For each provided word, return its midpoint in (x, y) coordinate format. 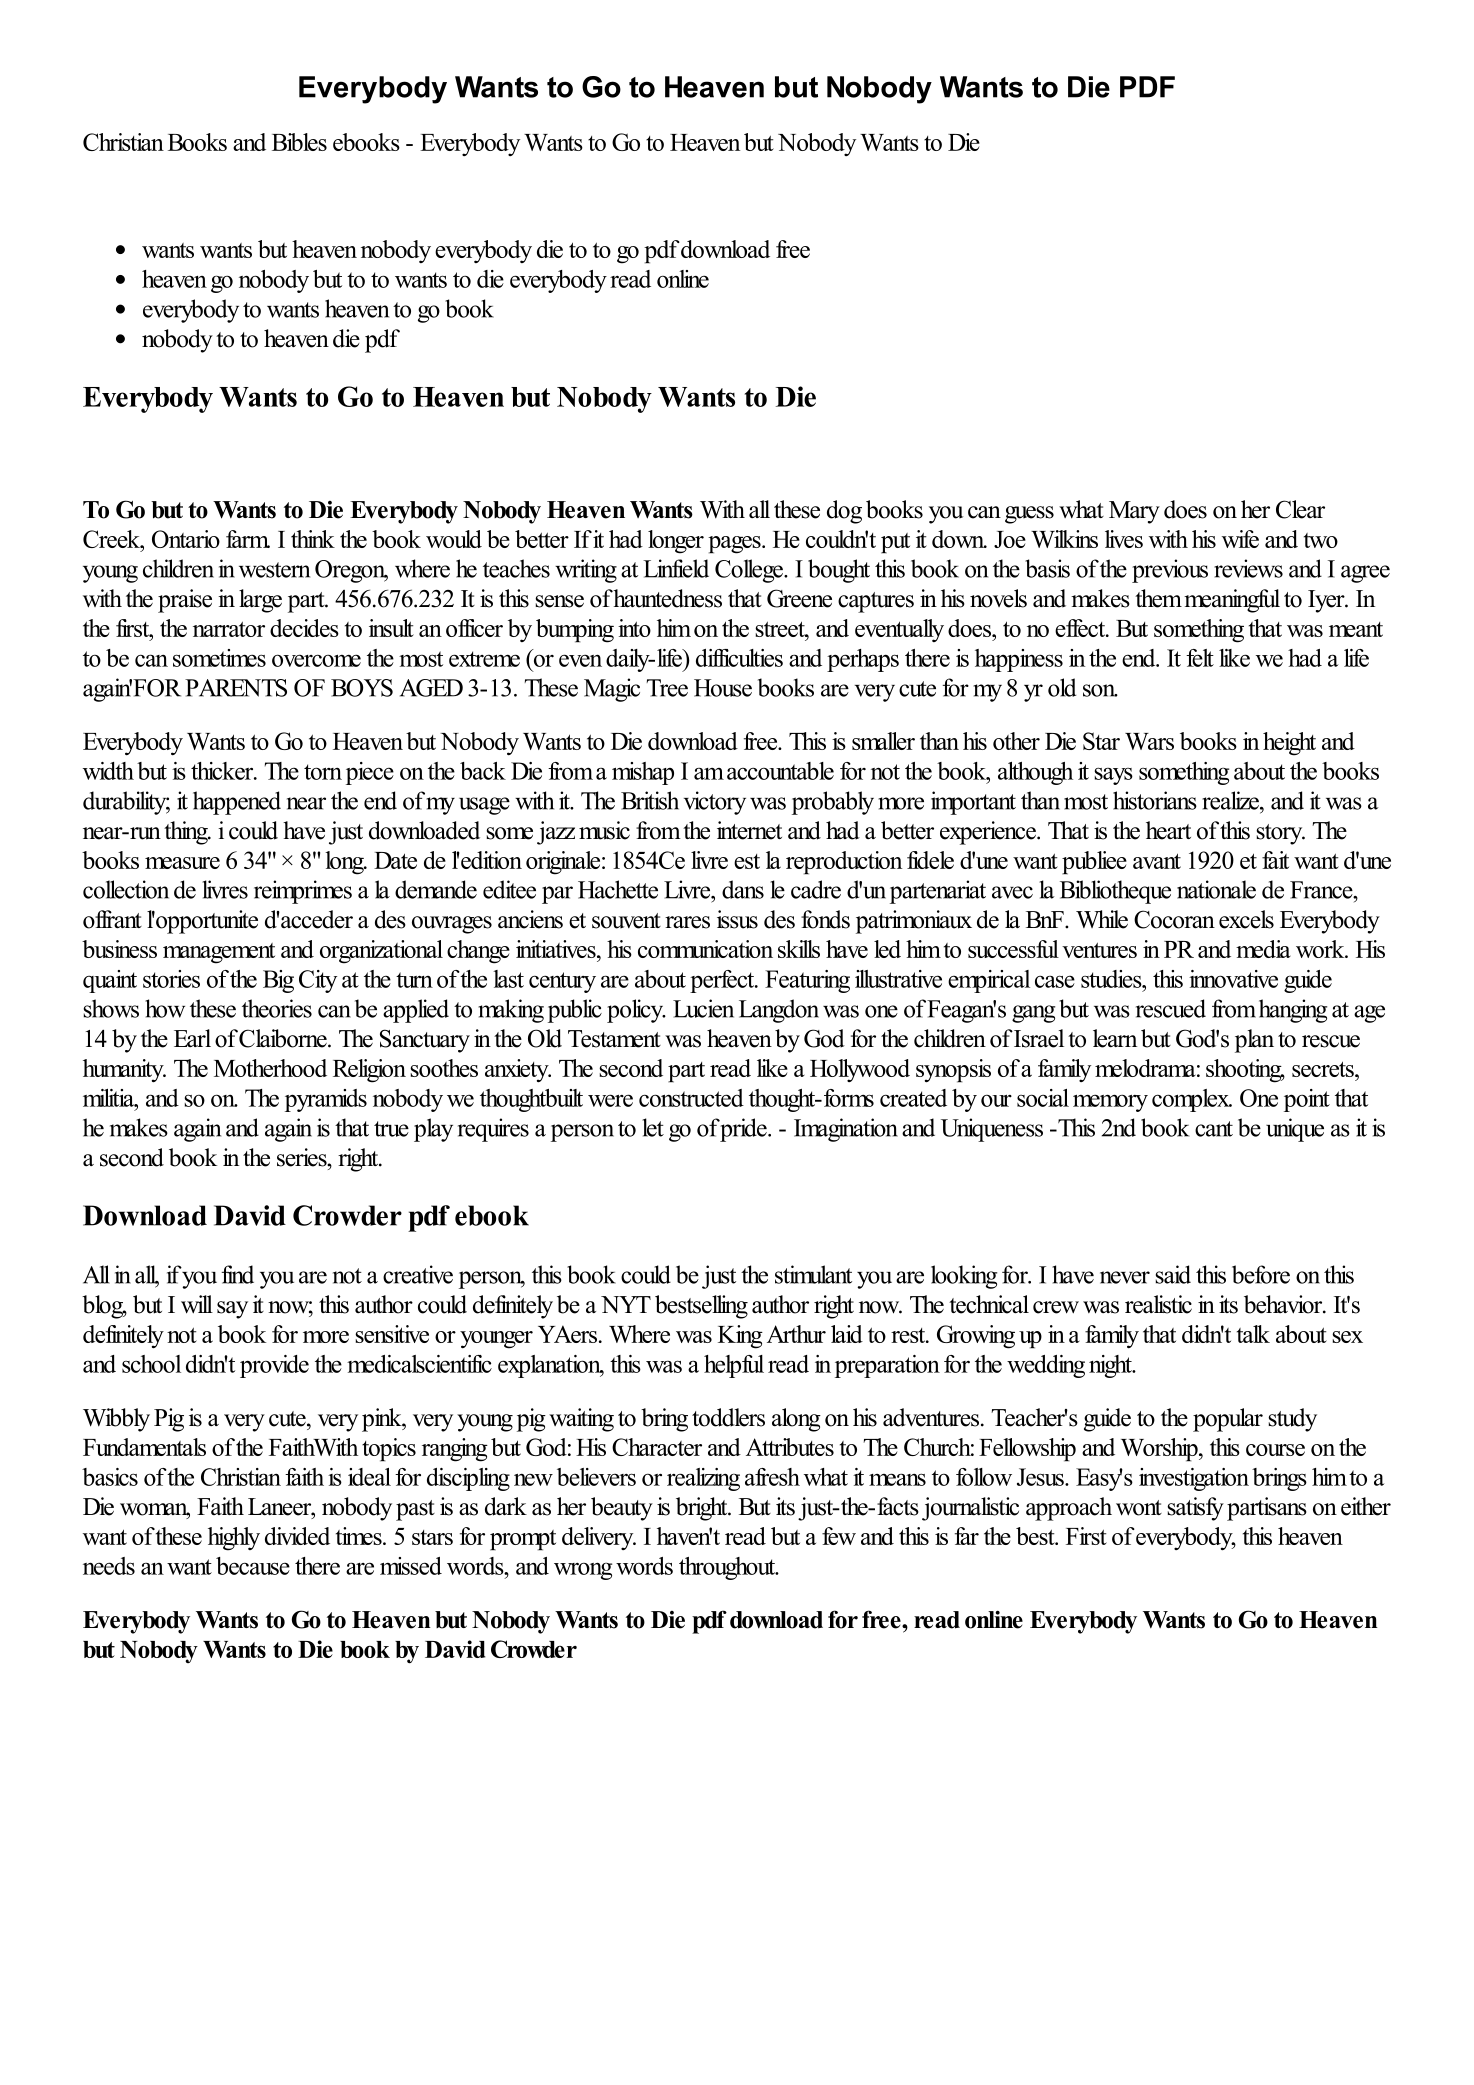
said (1173, 1274)
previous (1170, 571)
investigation (1194, 1479)
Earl (192, 1038)
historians (1155, 800)
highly (234, 1539)
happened (237, 803)
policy (636, 1011)
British (650, 800)
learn (1115, 1038)
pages (735, 545)
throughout (728, 1568)
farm (248, 539)
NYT (626, 1304)
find (237, 1274)
